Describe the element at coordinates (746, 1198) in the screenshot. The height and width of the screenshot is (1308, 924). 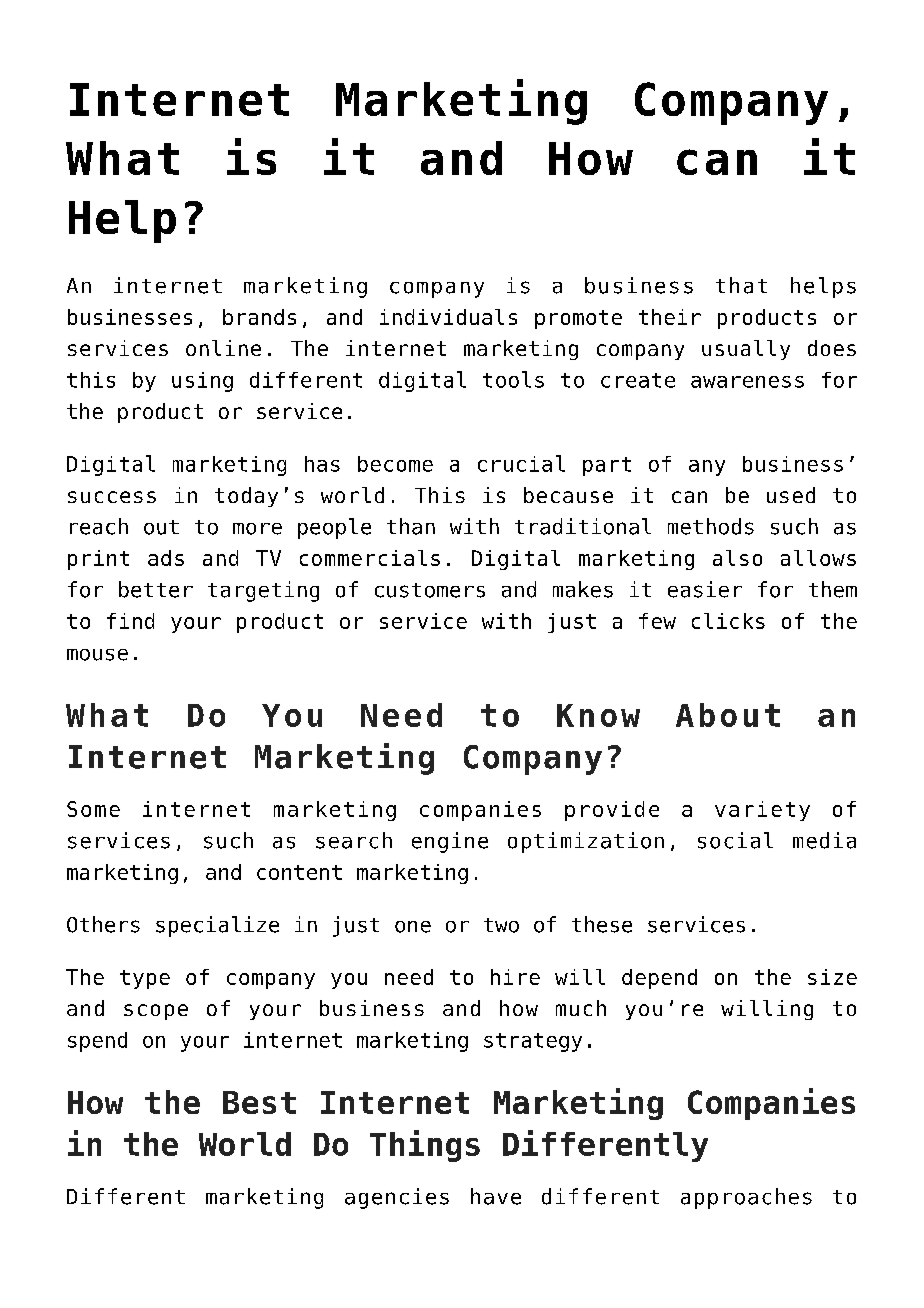
I see `approaches` at that location.
